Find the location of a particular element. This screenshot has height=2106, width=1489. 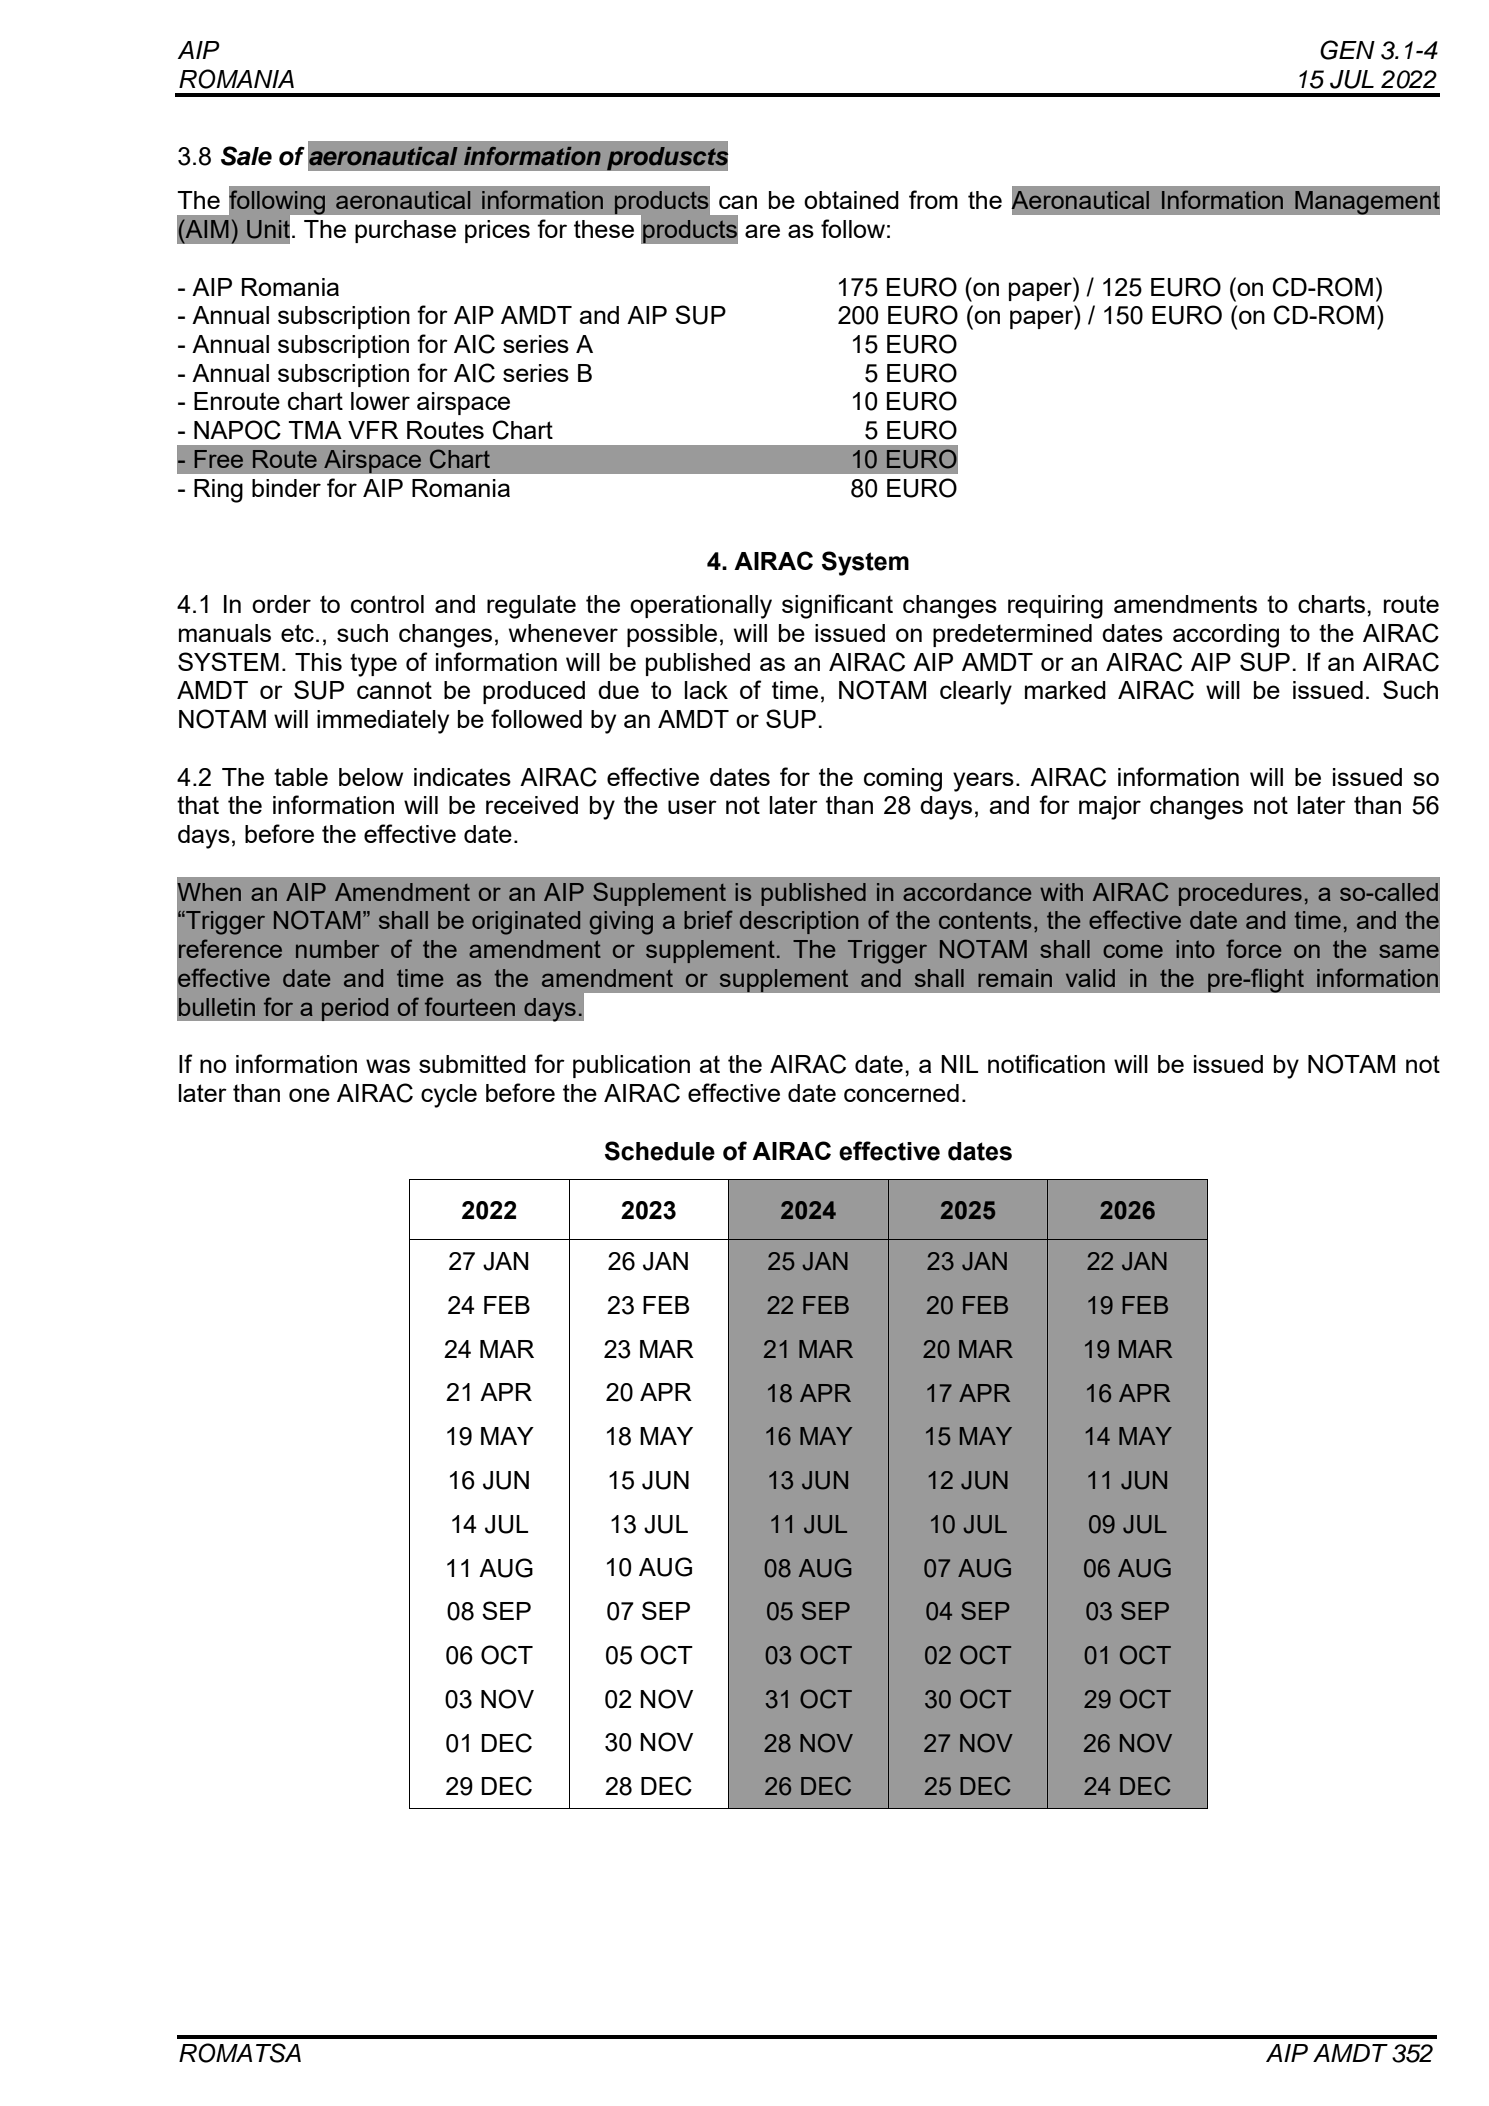

obtained is located at coordinates (851, 200).
